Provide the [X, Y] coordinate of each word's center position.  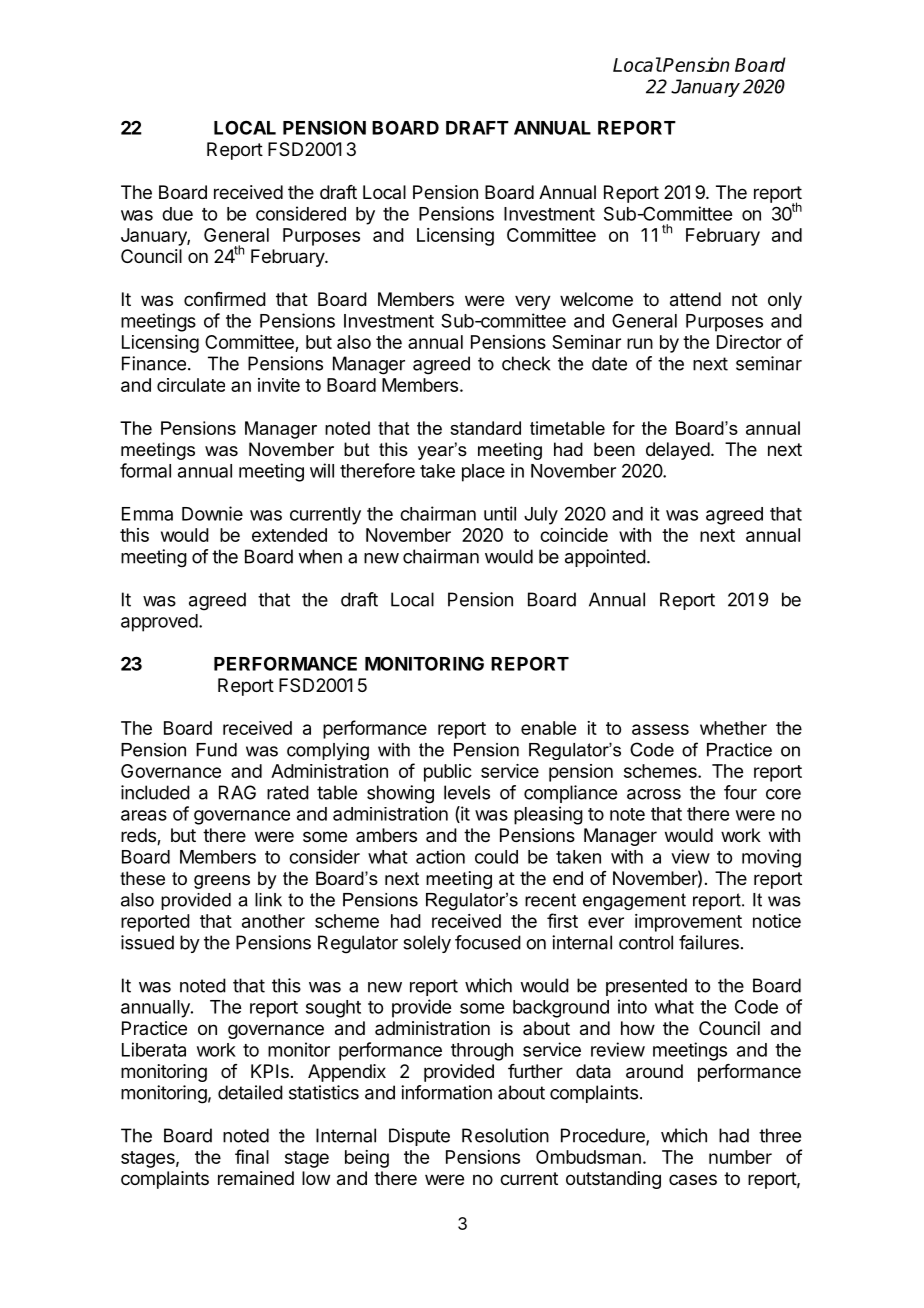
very [533, 302]
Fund [216, 750]
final [252, 1156]
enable [548, 728]
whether [733, 728]
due [177, 214]
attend [695, 299]
